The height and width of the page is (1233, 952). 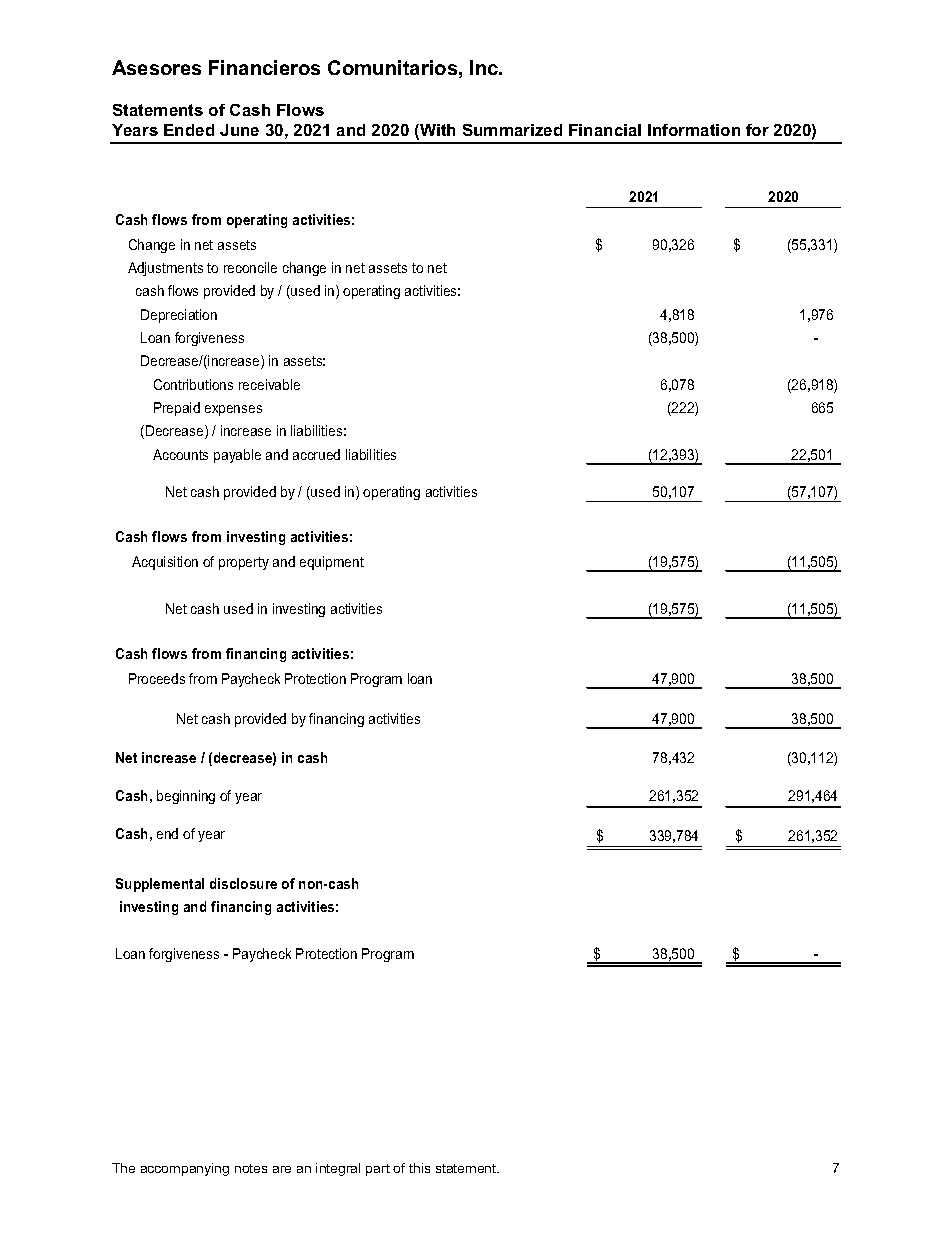 I want to click on With, so click(x=436, y=131).
